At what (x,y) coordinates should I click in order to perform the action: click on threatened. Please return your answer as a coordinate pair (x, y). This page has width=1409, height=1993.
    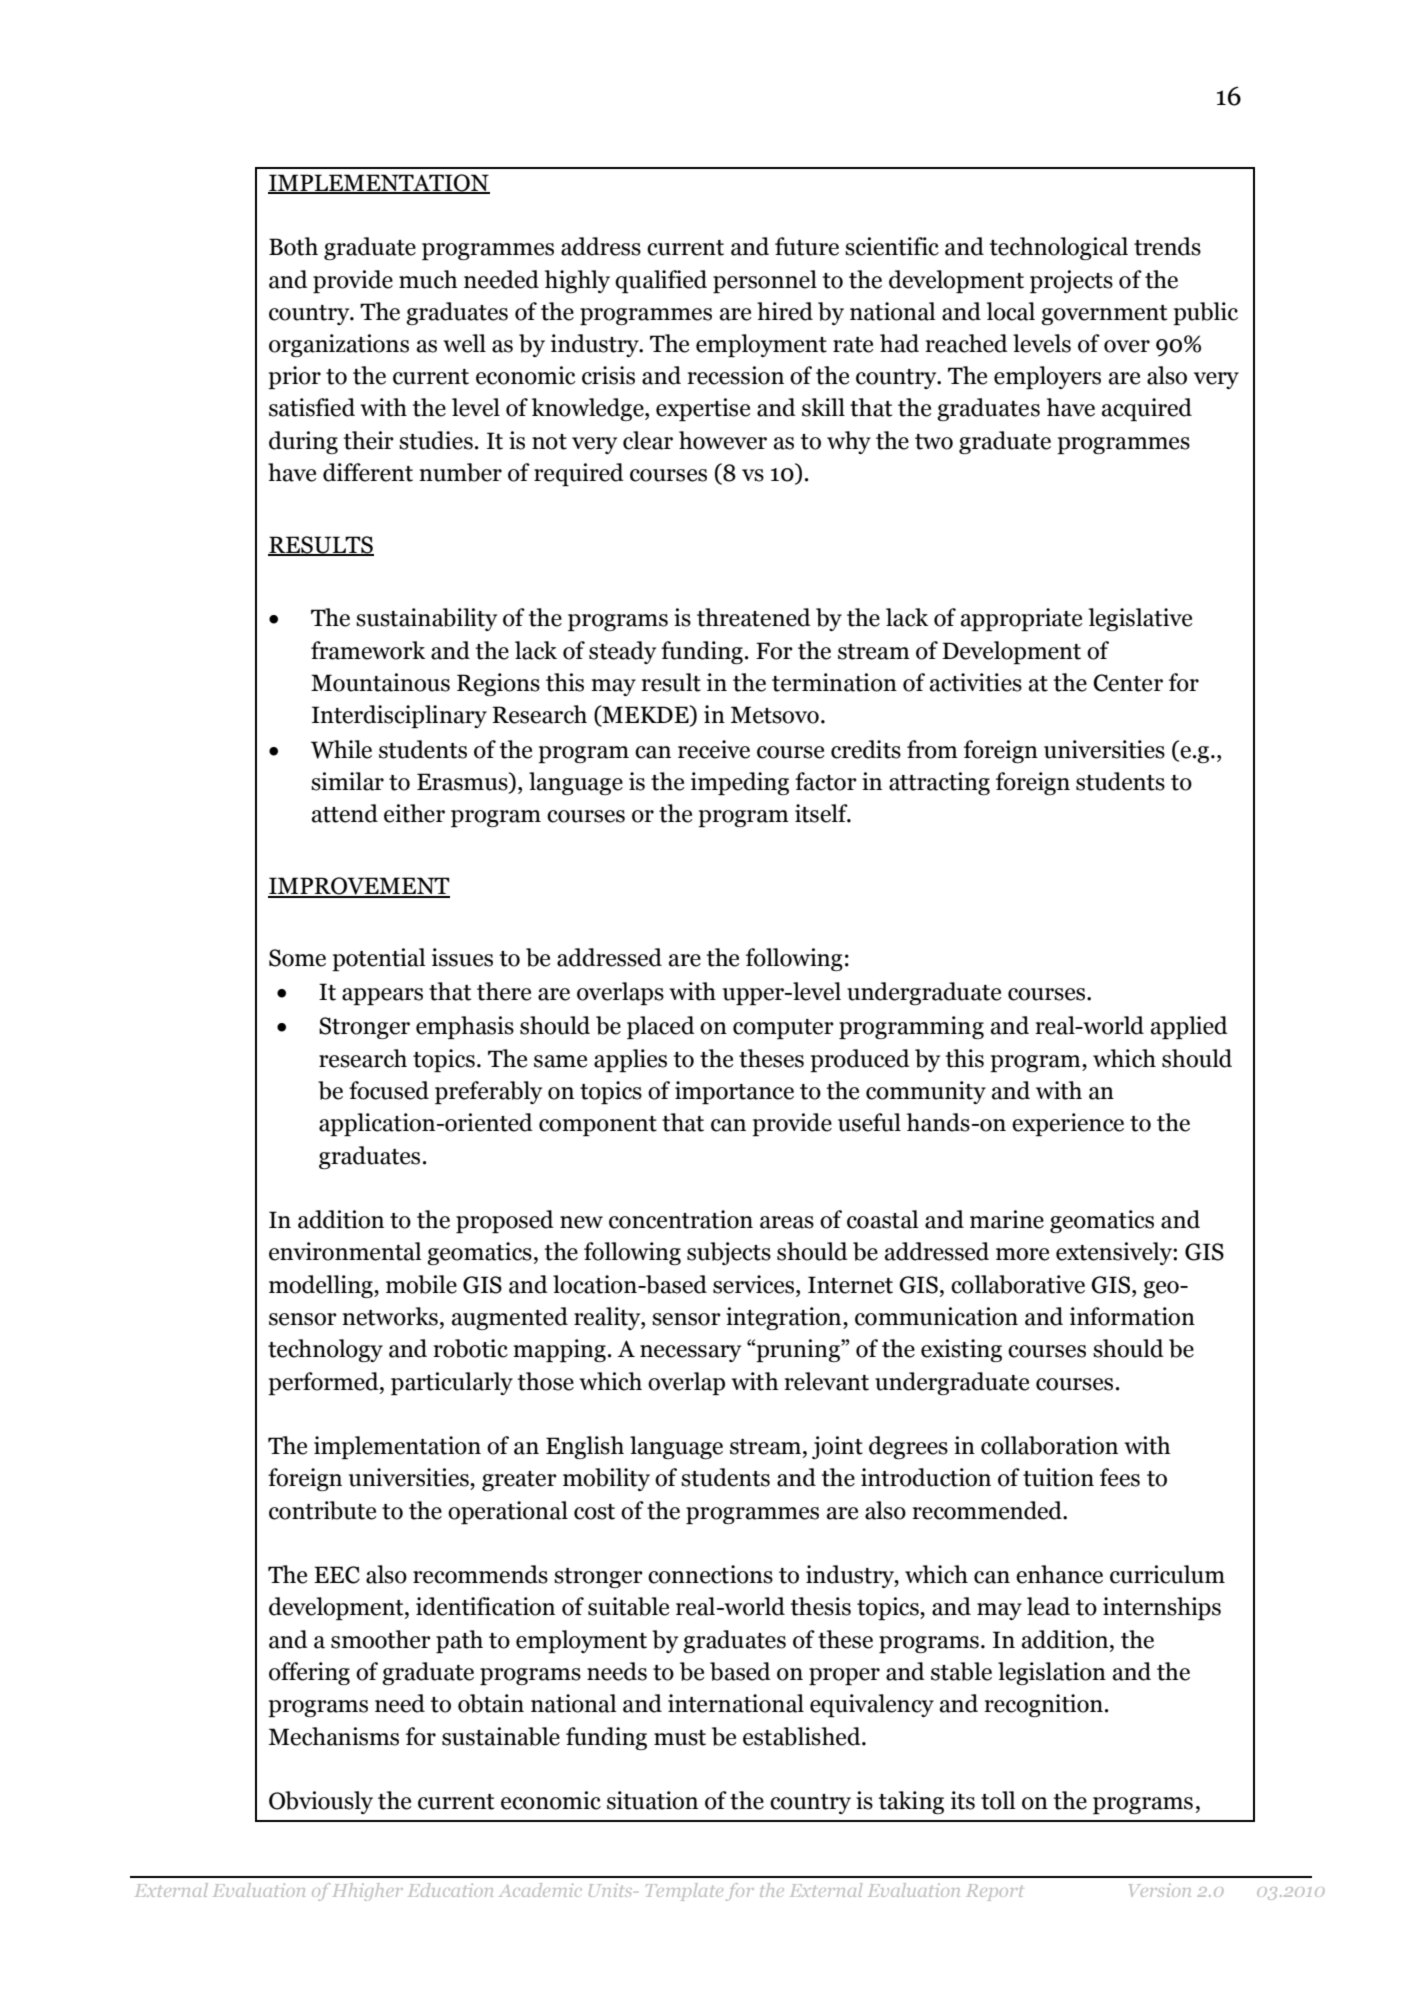
    Looking at the image, I should click on (754, 617).
